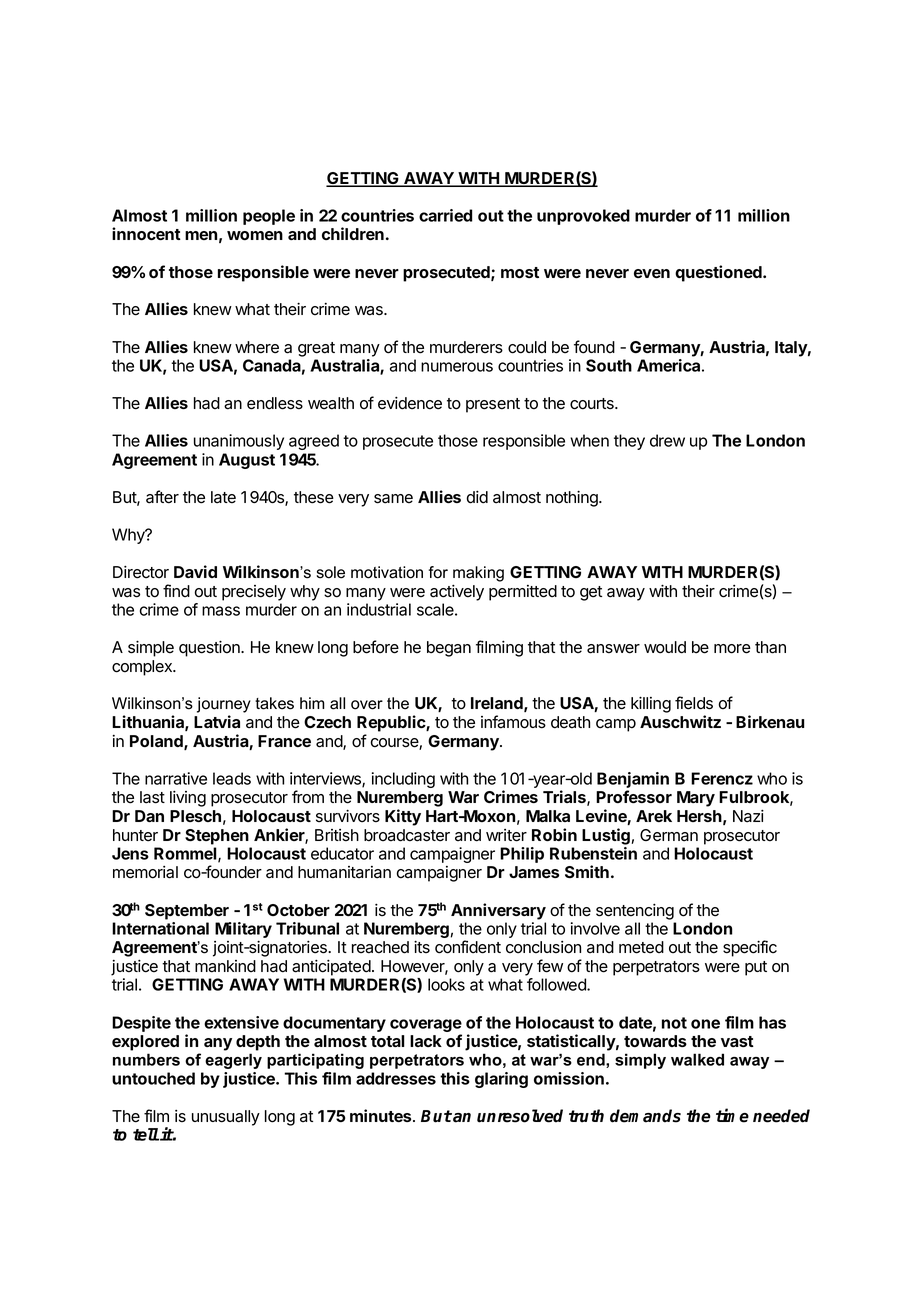 The image size is (924, 1308). I want to click on glaring, so click(501, 1080).
